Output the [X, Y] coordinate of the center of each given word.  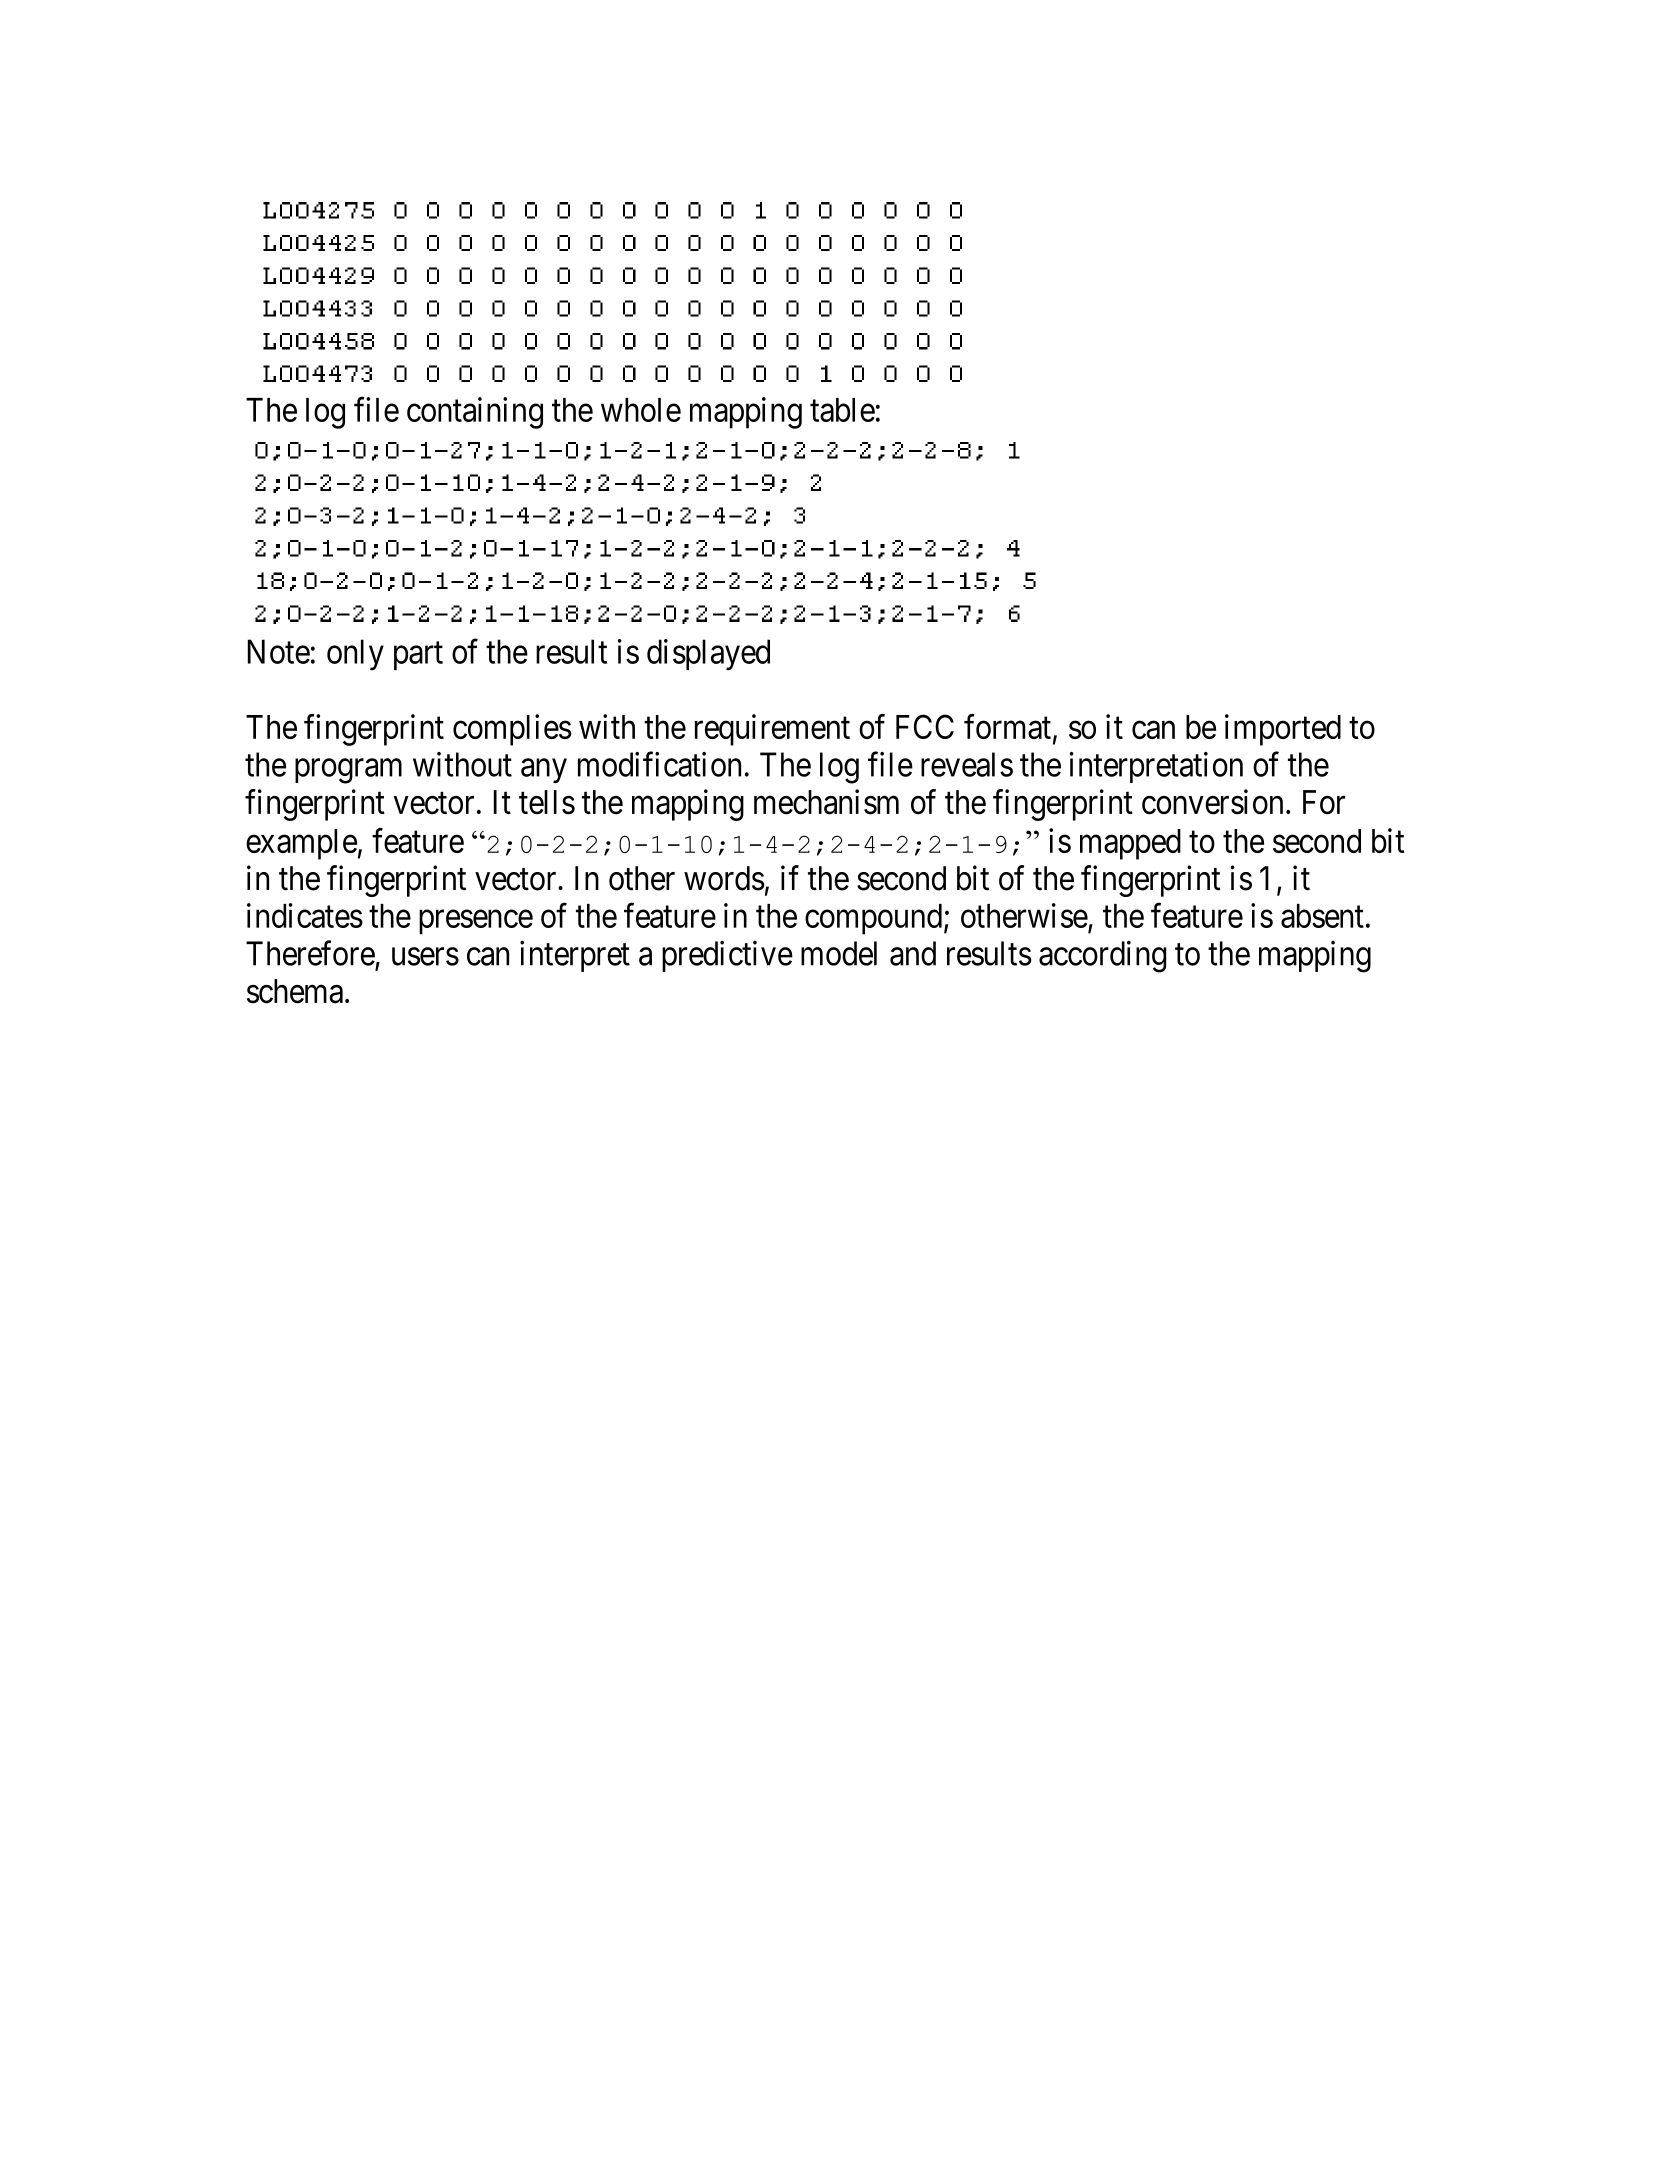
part [418, 656]
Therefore [310, 953]
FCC [925, 726]
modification [659, 764]
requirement [772, 730]
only [355, 655]
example [301, 844]
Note [278, 651]
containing [475, 413]
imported [1283, 730]
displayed [708, 655]
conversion [1212, 802]
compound [873, 919]
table [842, 410]
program [348, 771]
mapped [1130, 844]
